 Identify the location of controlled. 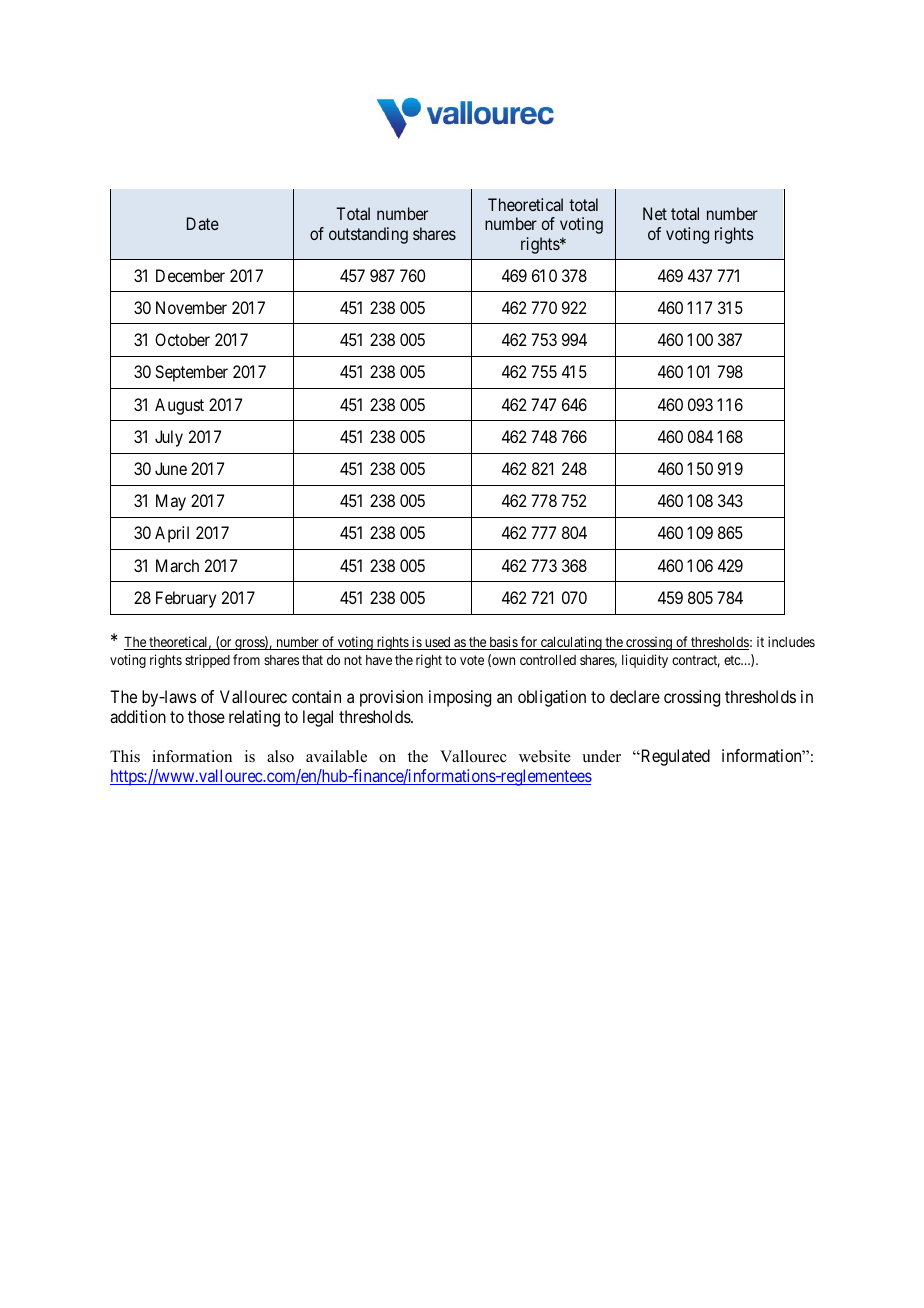
(548, 660).
